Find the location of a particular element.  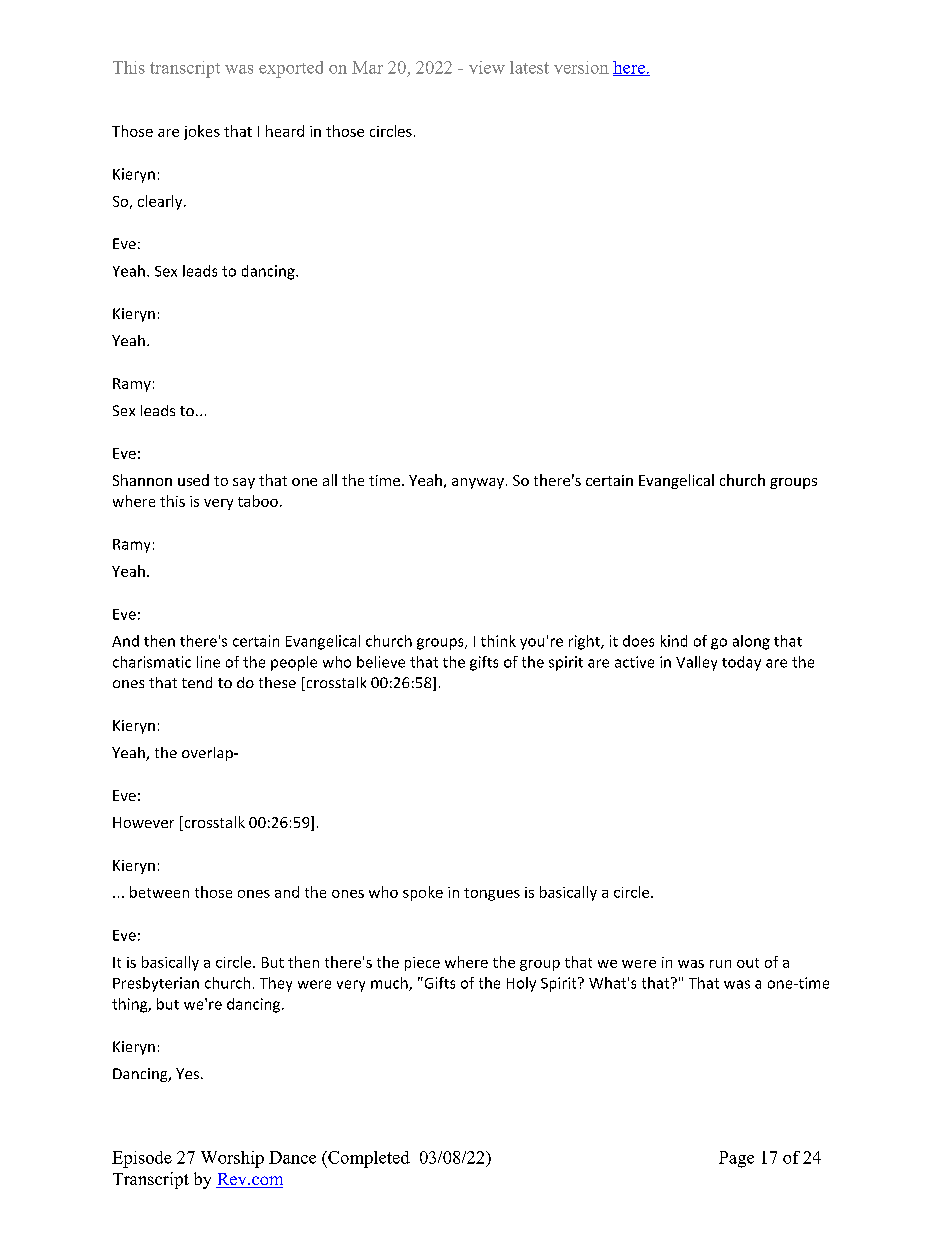

jokes is located at coordinates (202, 132).
